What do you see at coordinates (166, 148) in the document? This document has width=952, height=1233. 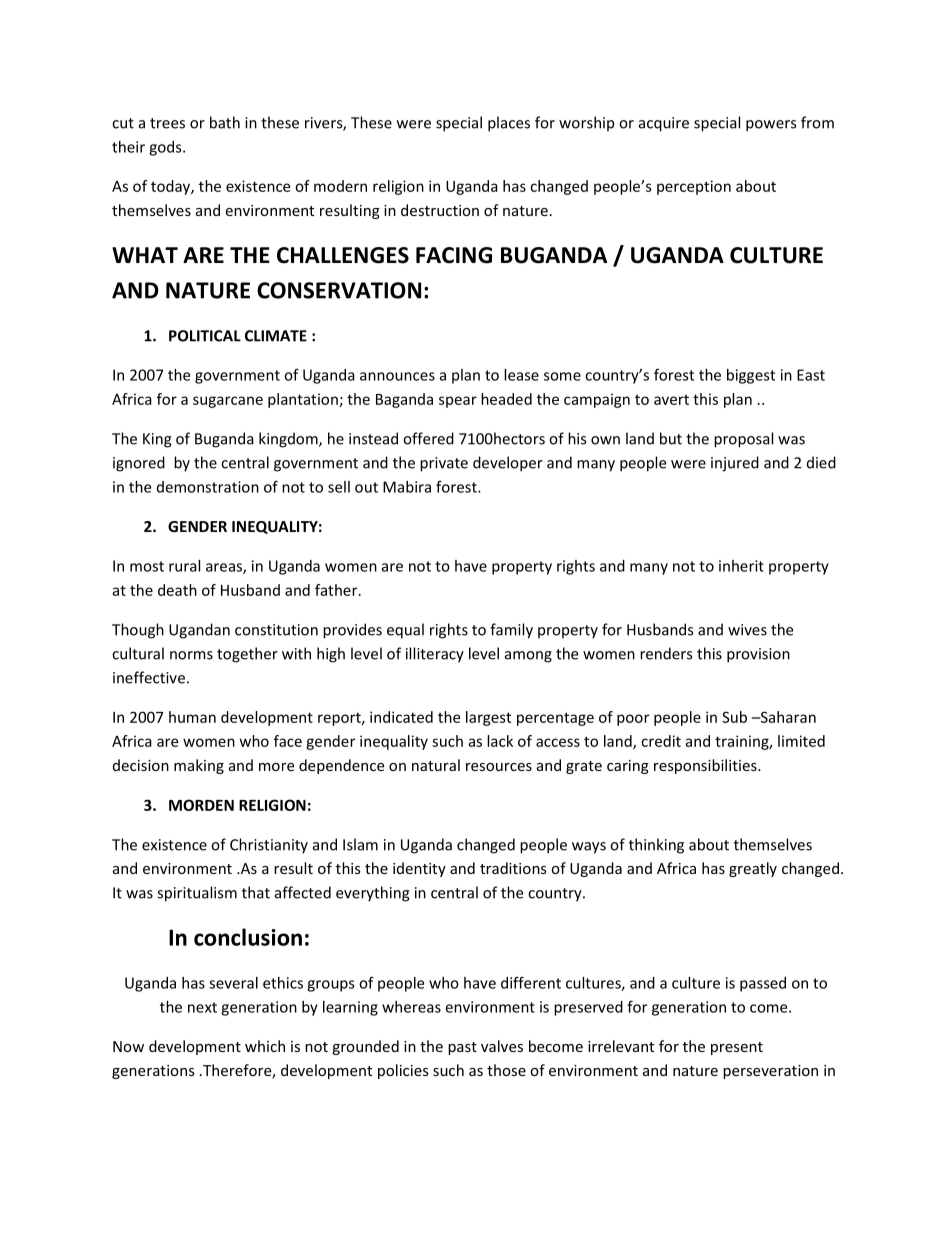 I see `gods` at bounding box center [166, 148].
